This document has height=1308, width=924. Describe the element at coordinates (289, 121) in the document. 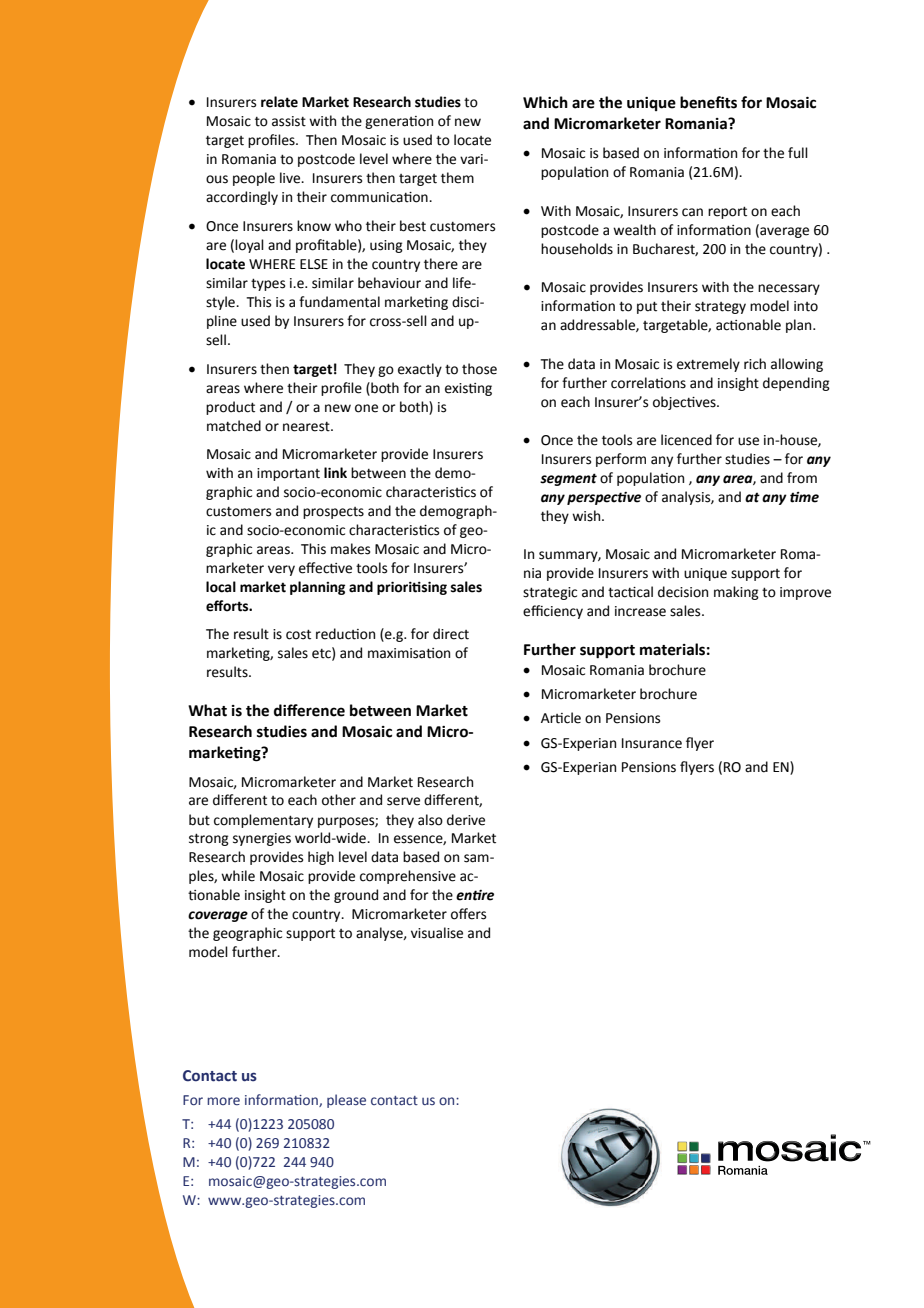

I see `assist` at that location.
